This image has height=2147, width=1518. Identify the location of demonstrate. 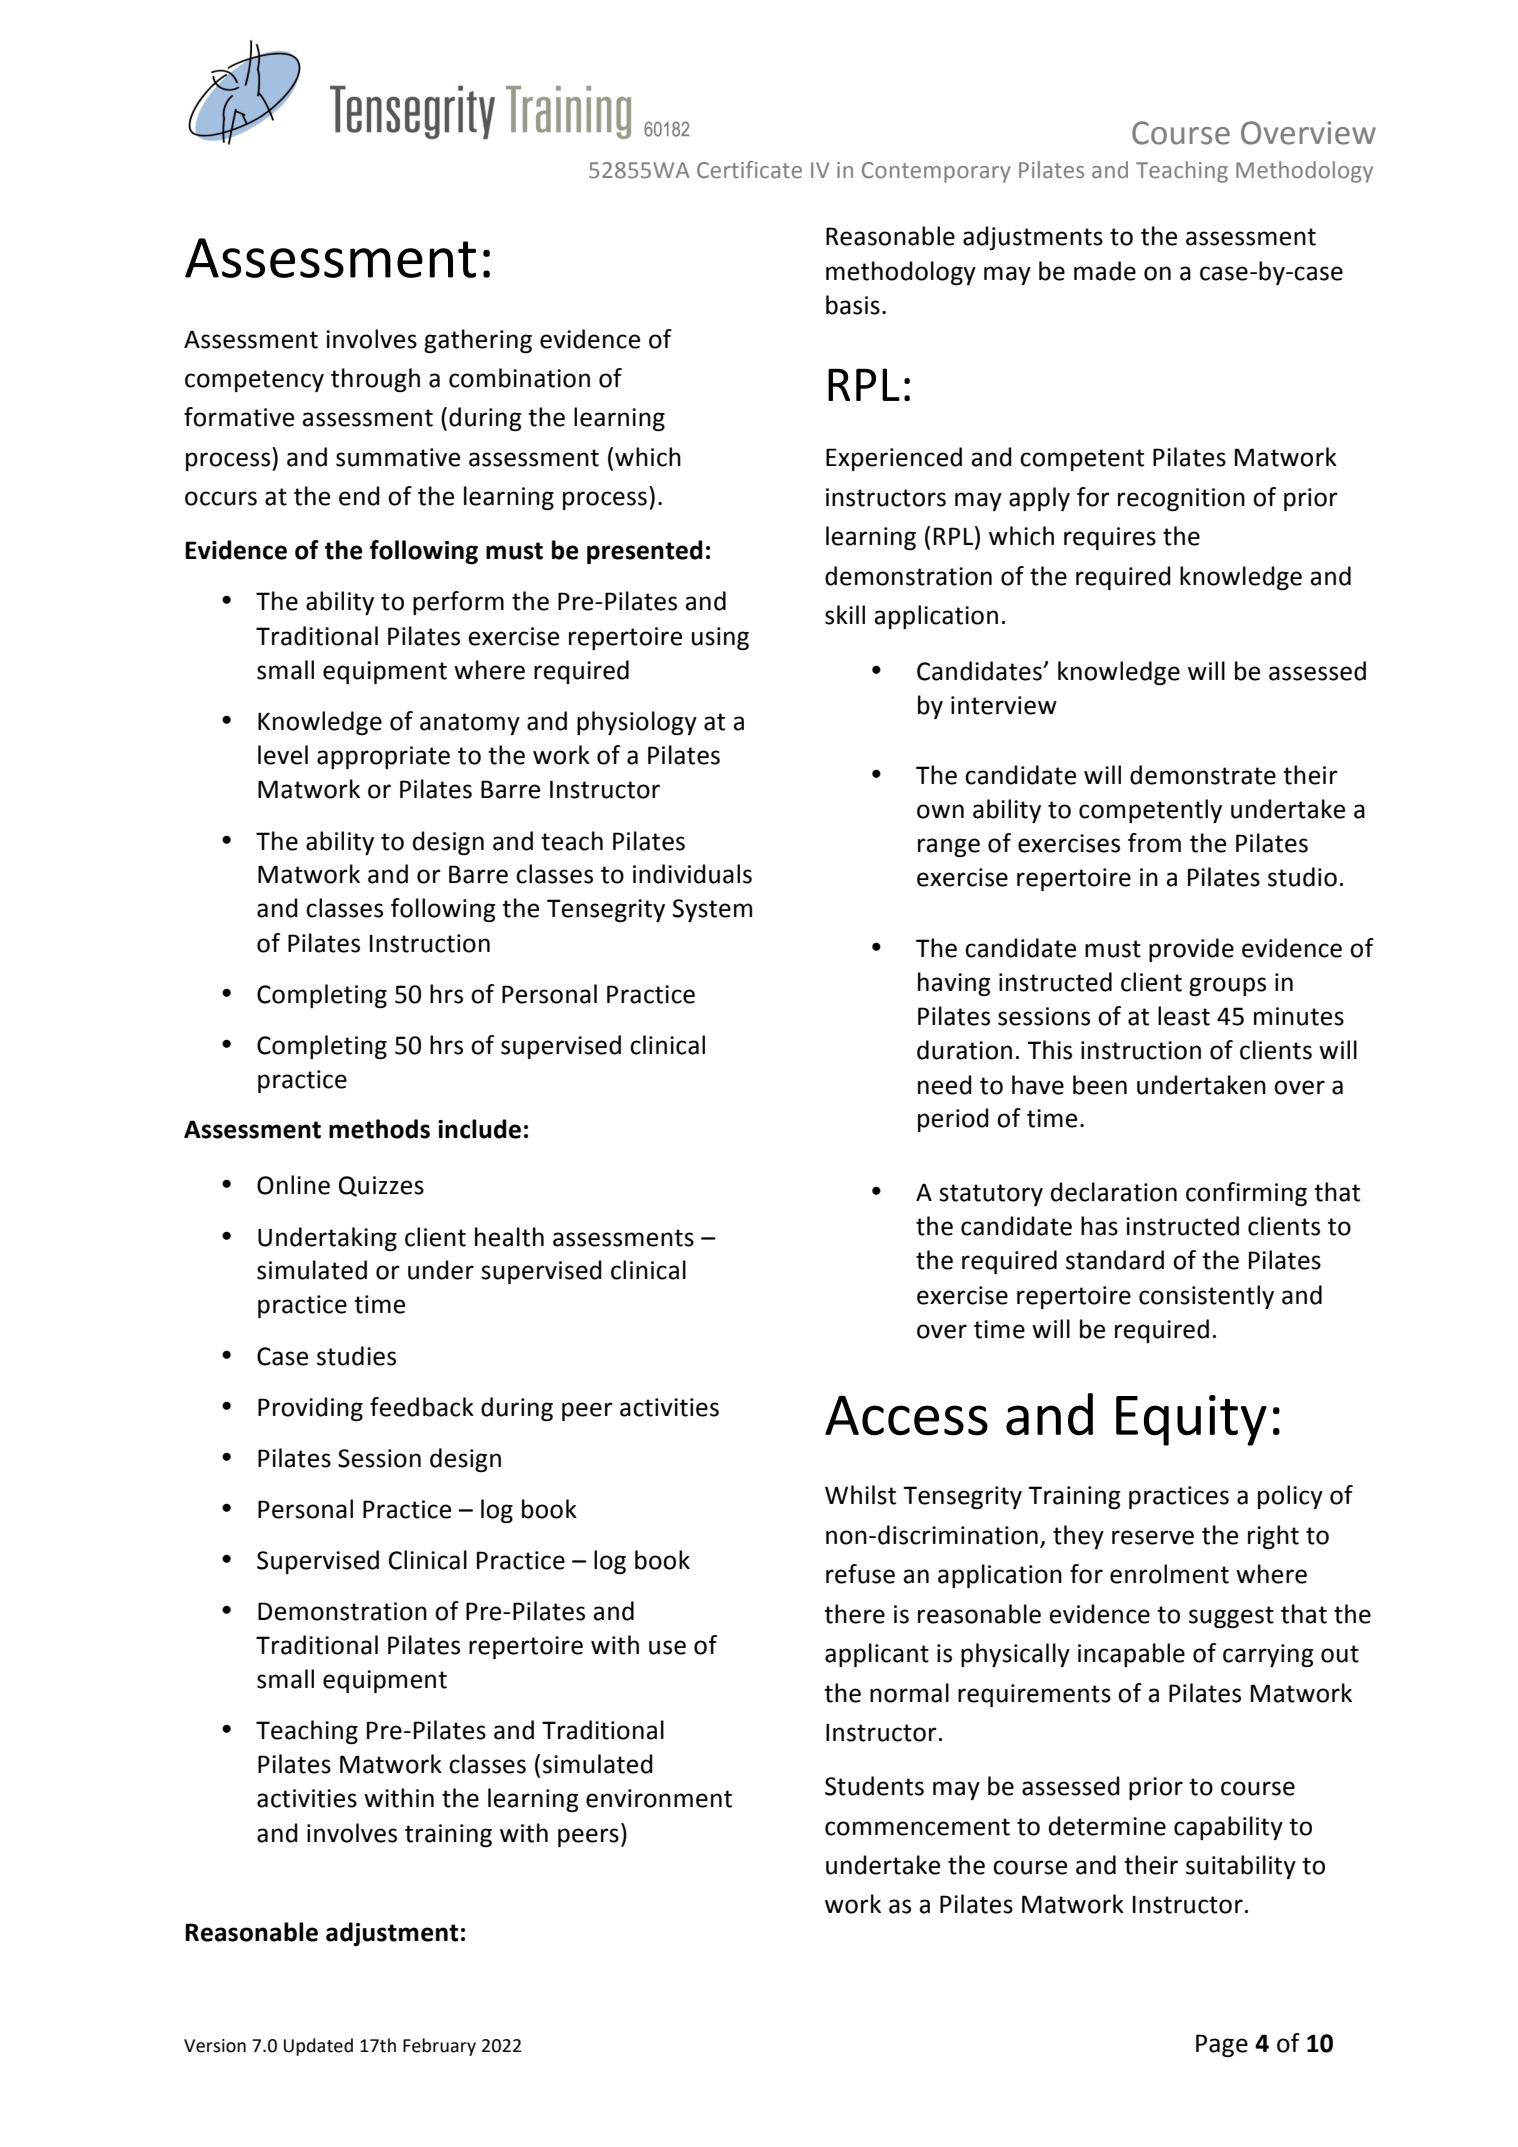
(1203, 775).
